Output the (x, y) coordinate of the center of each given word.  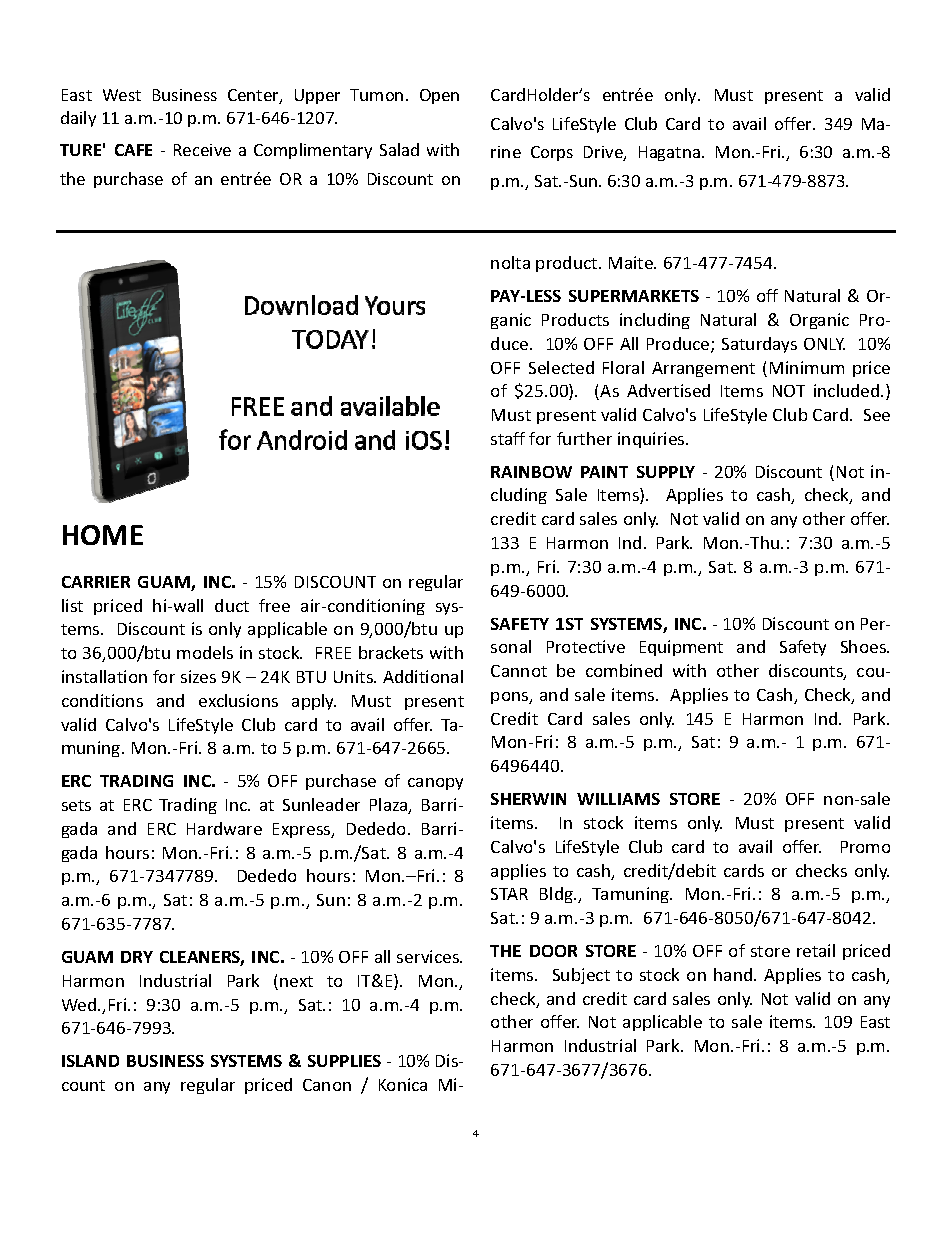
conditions (102, 700)
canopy (435, 784)
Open (439, 96)
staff (508, 438)
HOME (103, 535)
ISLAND (90, 1061)
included (848, 390)
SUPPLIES (344, 1061)
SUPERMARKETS (634, 296)
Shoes (864, 646)
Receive (202, 150)
